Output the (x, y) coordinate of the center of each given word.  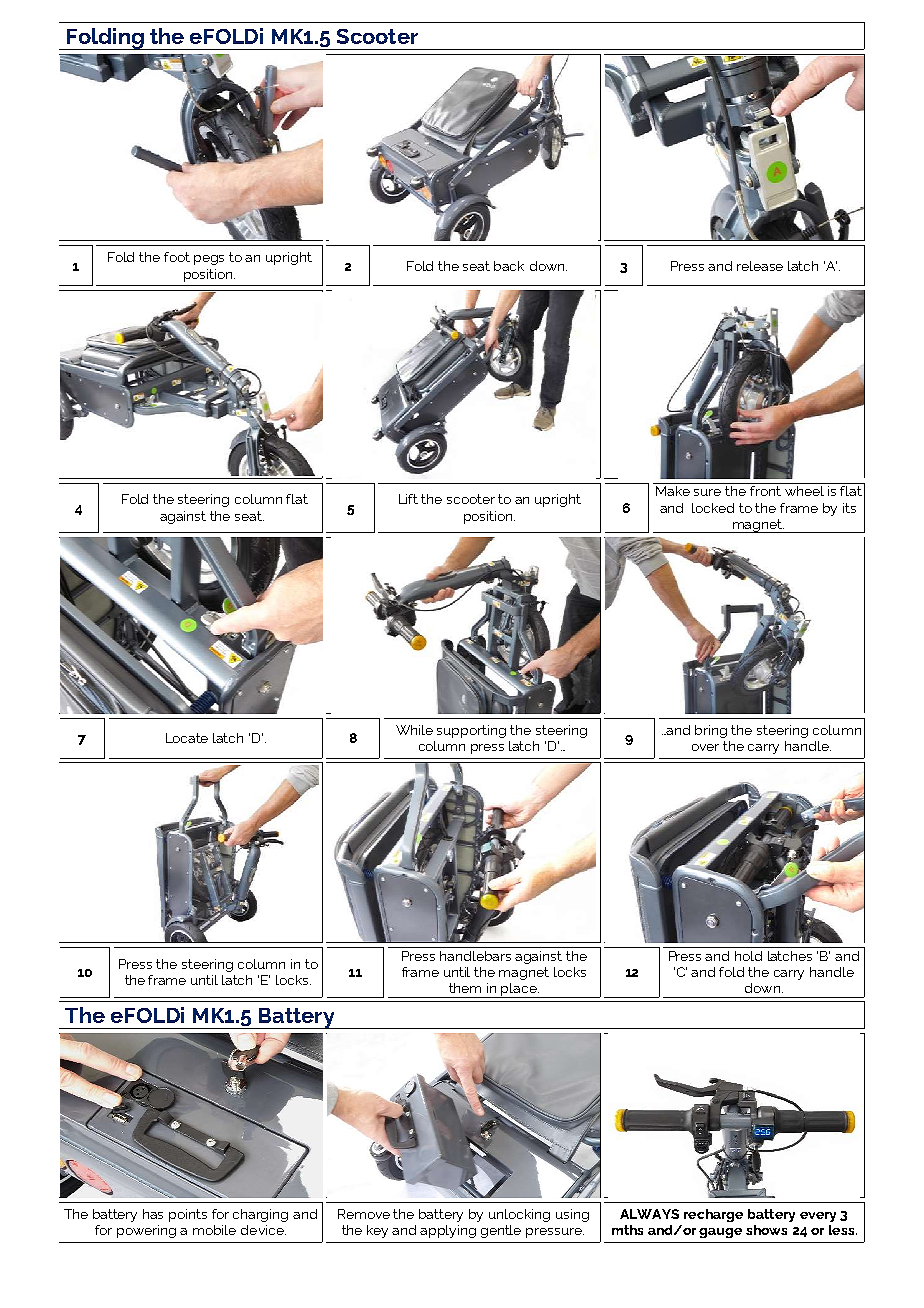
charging (260, 1215)
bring (711, 731)
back (509, 266)
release (760, 266)
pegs (209, 260)
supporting (471, 731)
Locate (187, 738)
